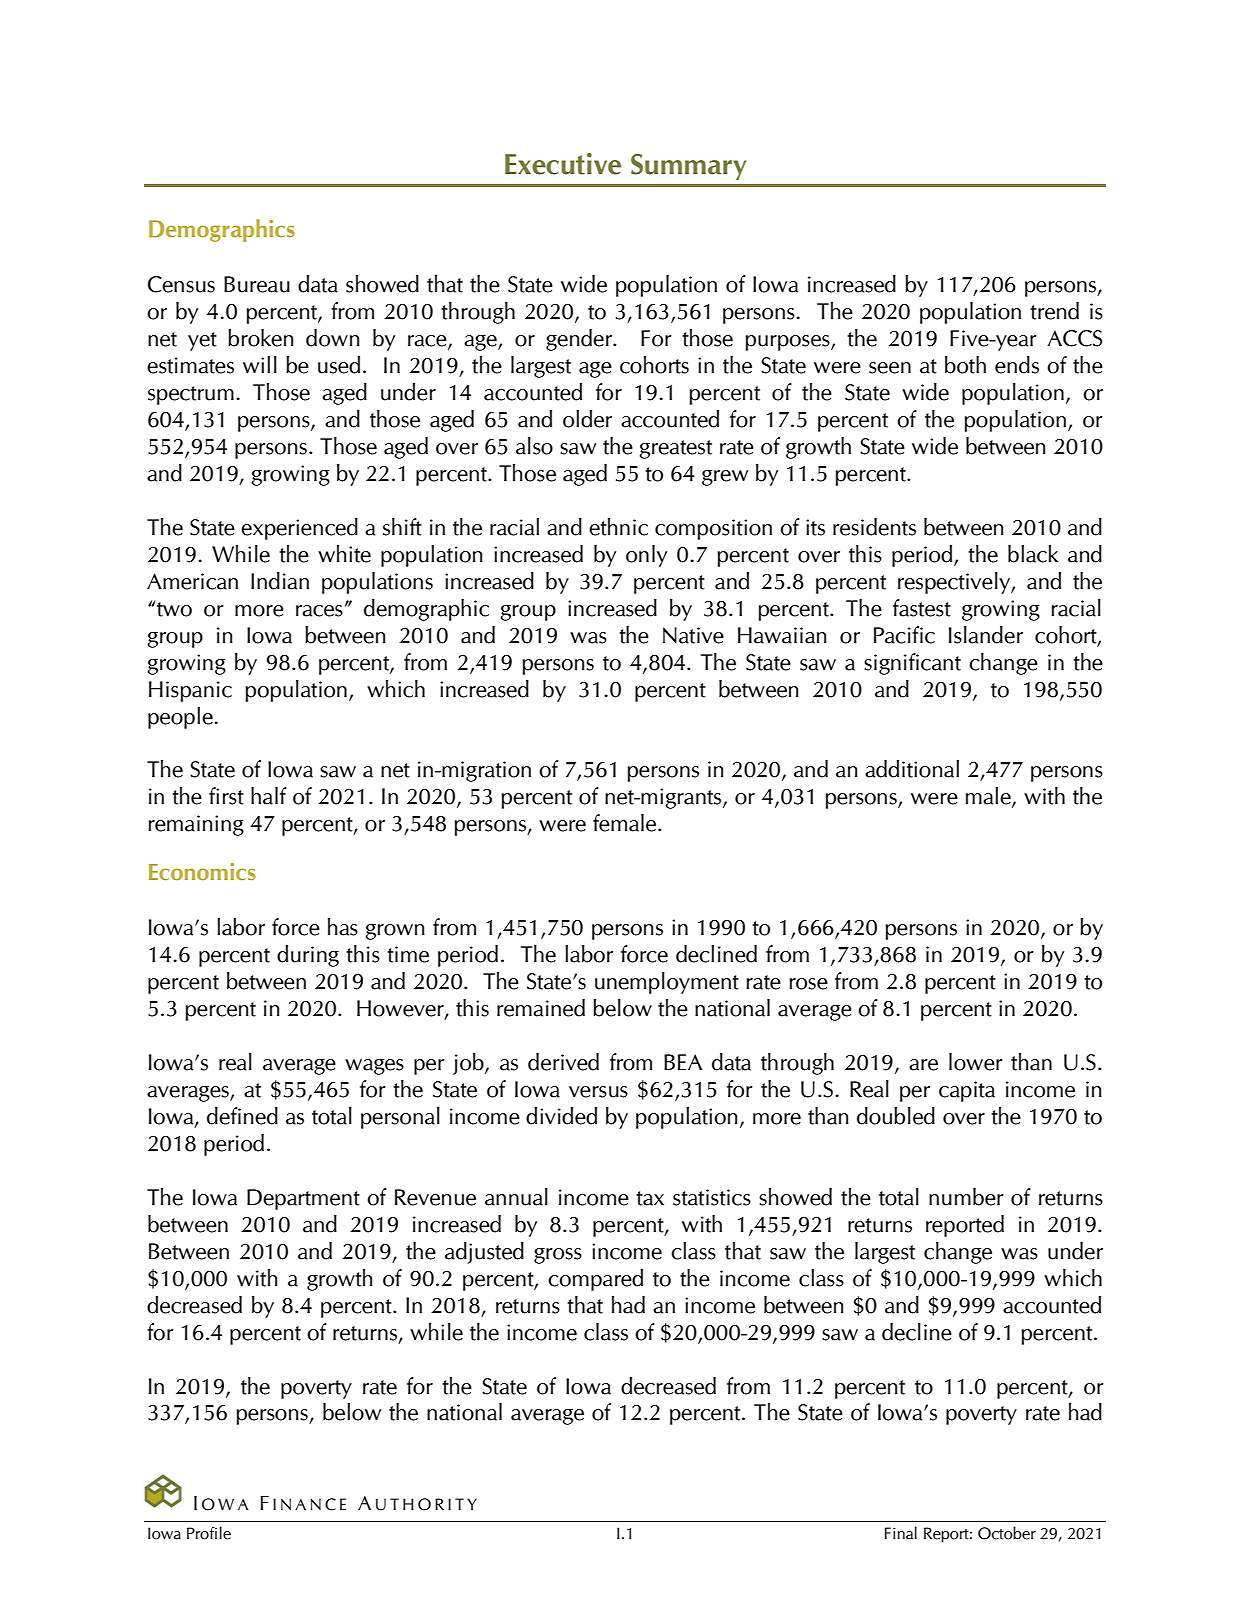 The image size is (1250, 1617). Describe the element at coordinates (209, 1533) in the screenshot. I see `Profile` at that location.
